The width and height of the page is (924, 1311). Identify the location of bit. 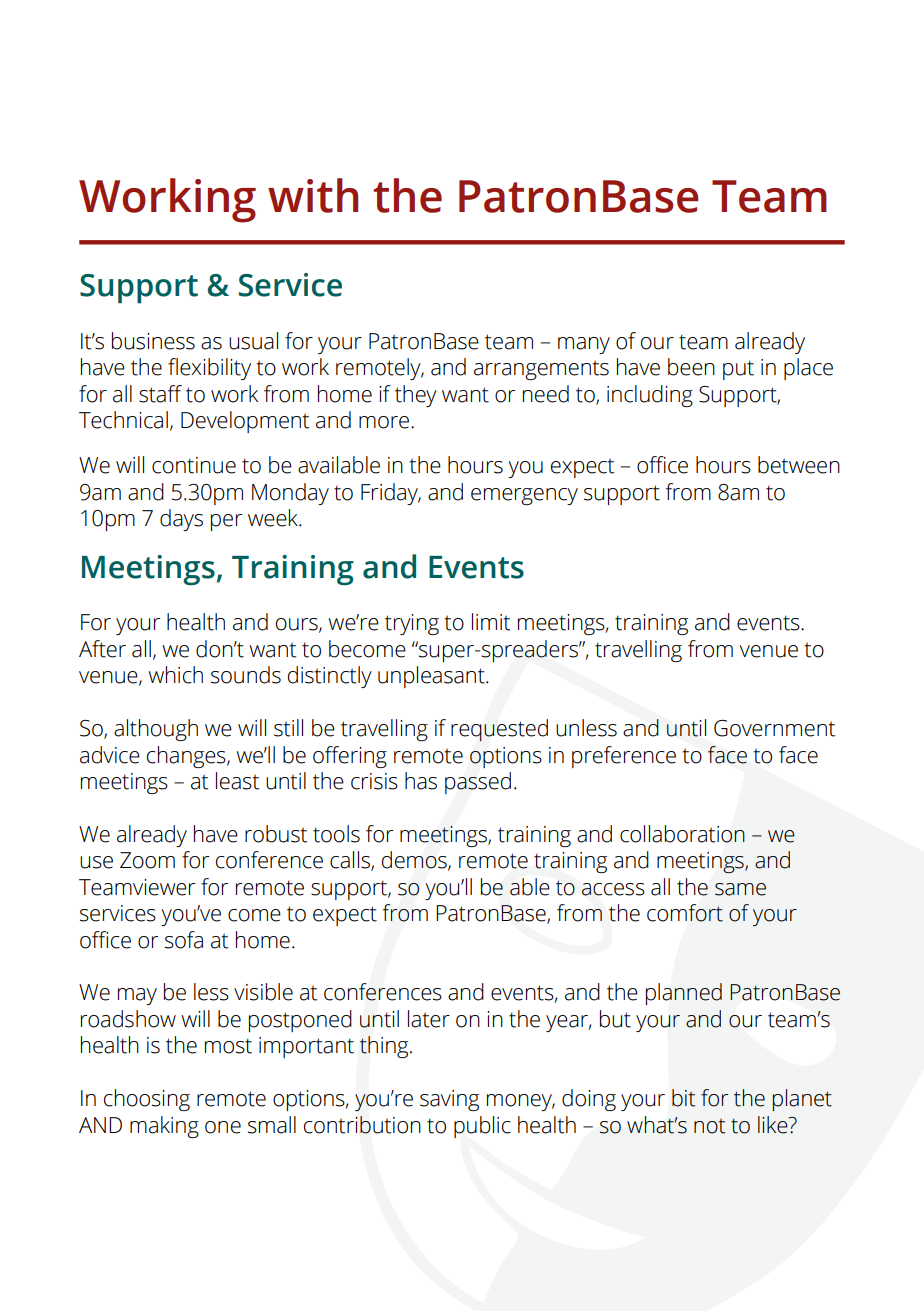
(683, 1098).
